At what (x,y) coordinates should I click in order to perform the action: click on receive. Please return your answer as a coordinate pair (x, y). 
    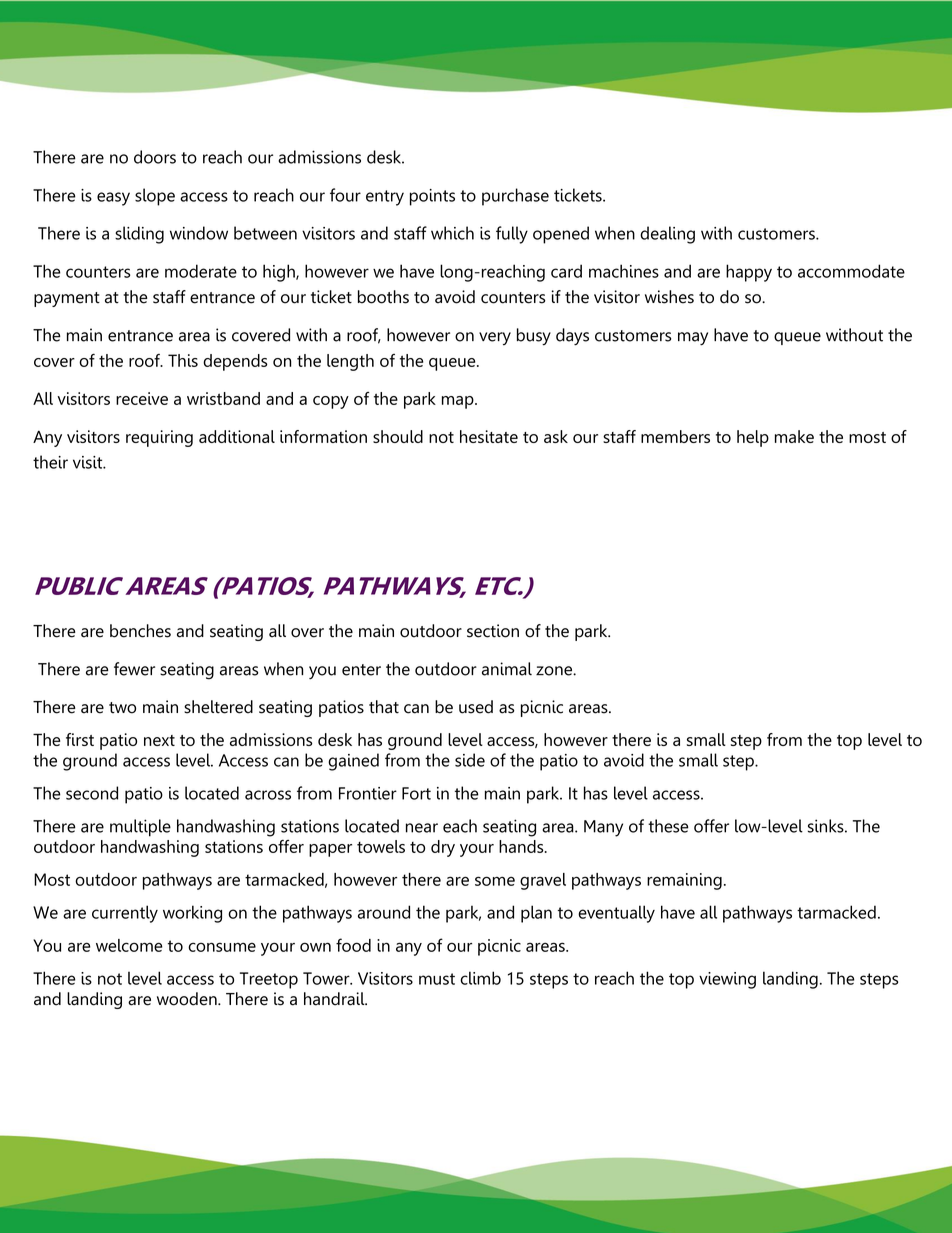
    Looking at the image, I should click on (142, 398).
